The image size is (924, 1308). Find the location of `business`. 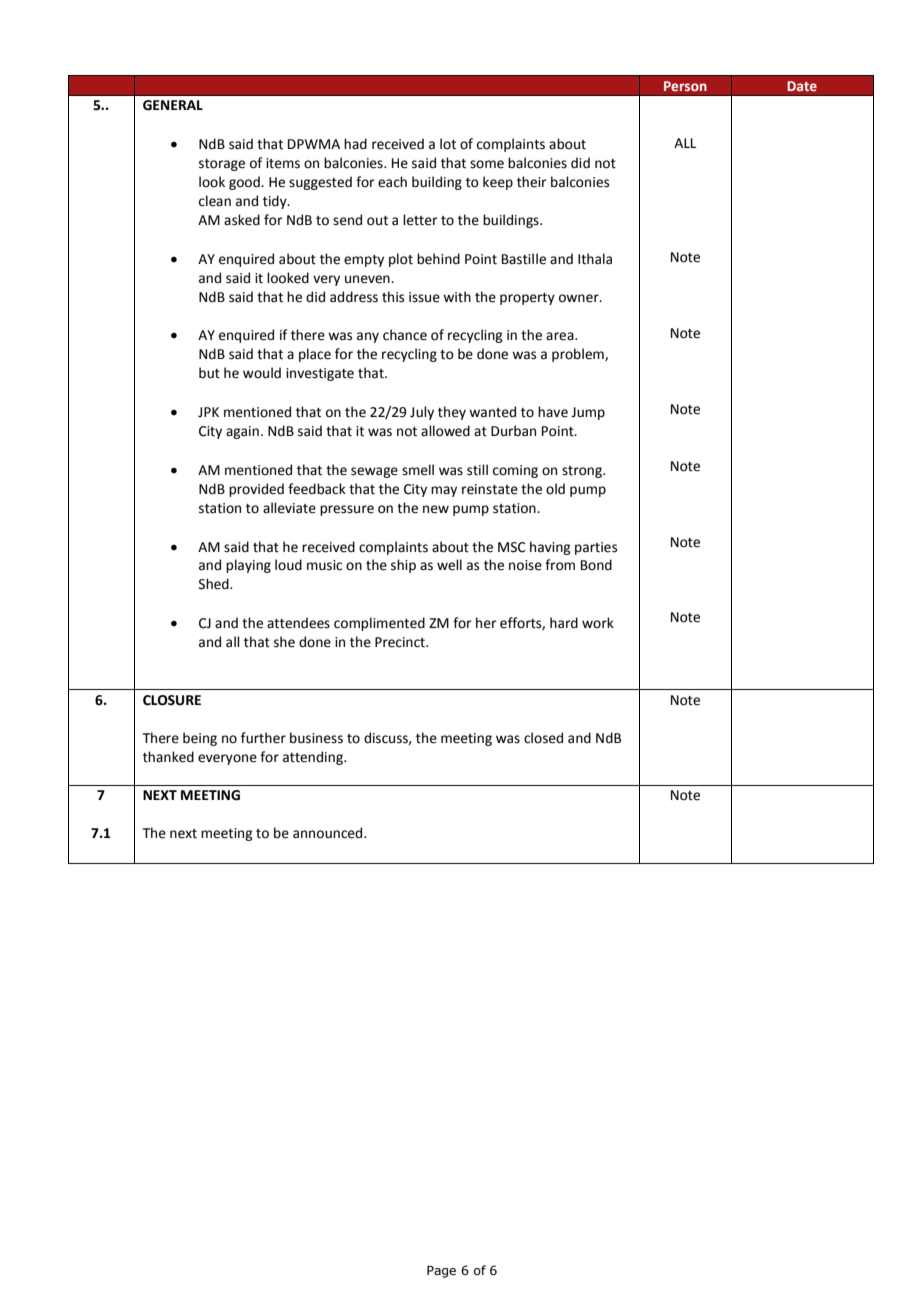

business is located at coordinates (316, 738).
